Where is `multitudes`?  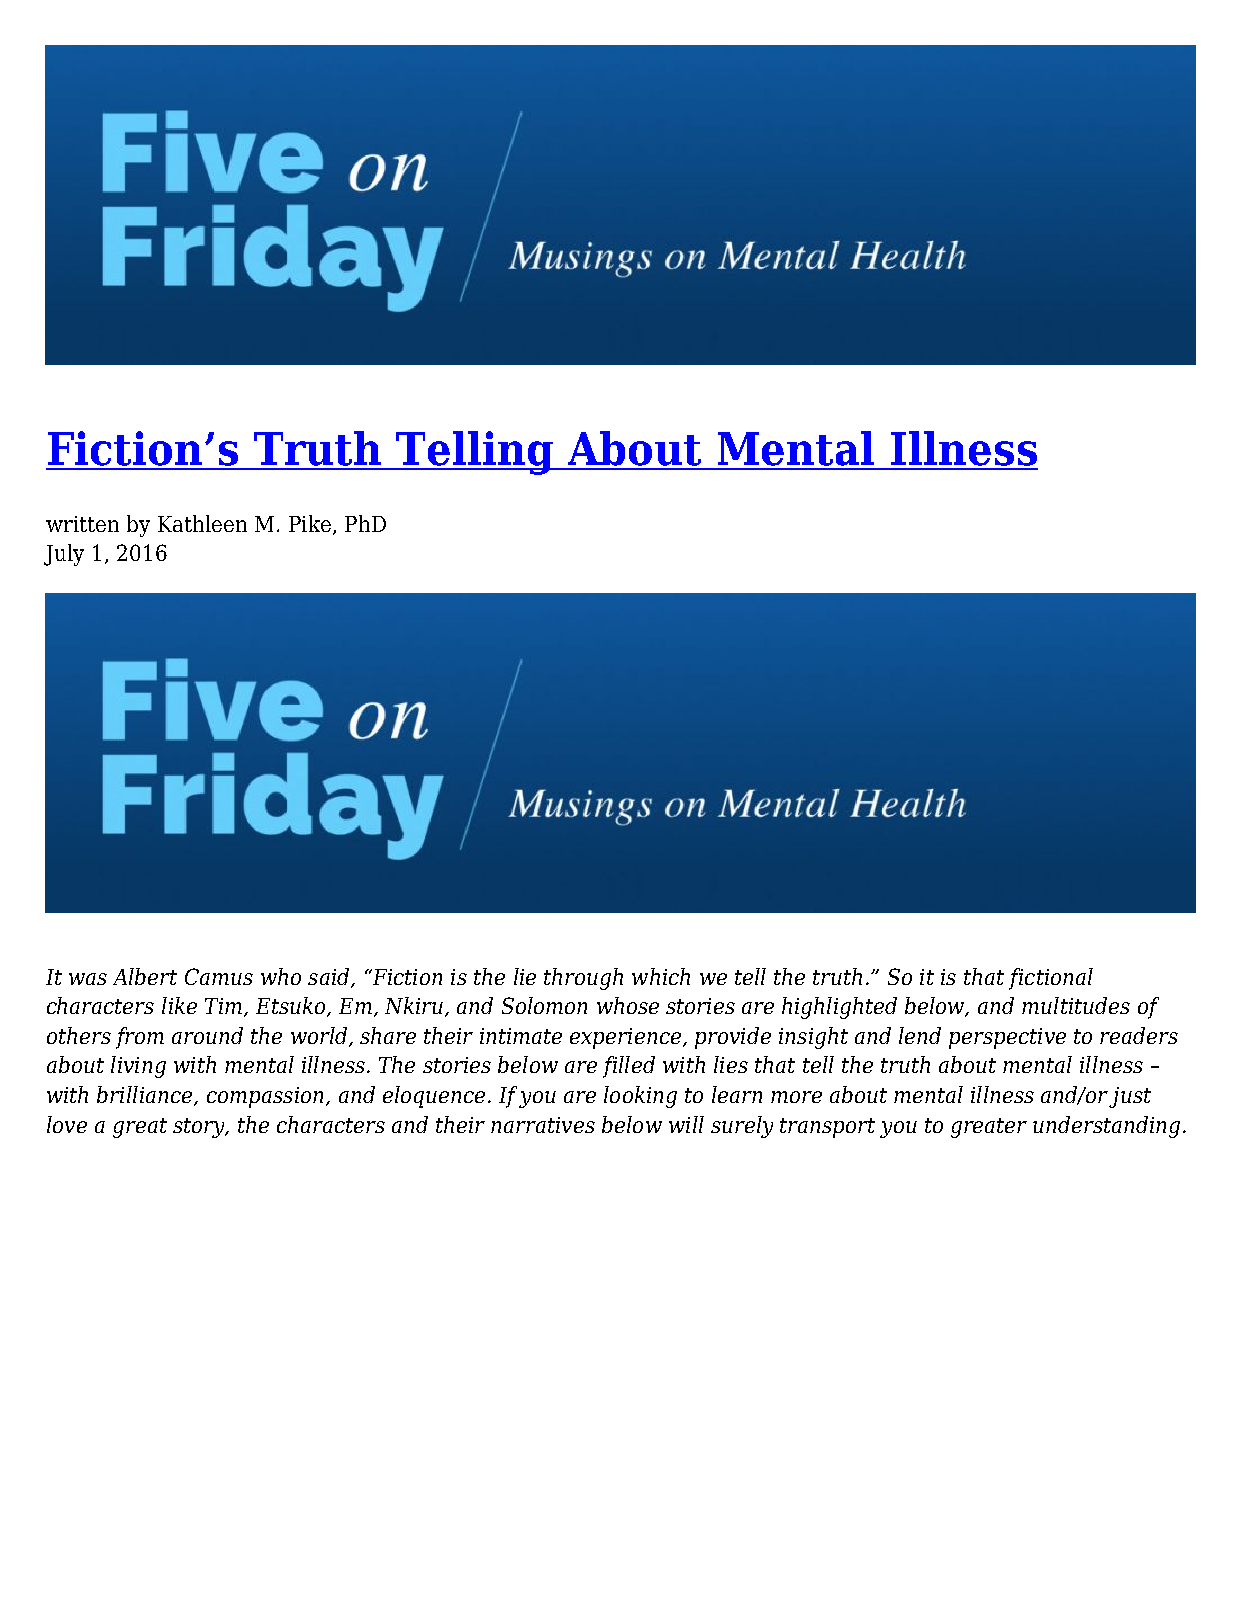 multitudes is located at coordinates (1076, 1005).
